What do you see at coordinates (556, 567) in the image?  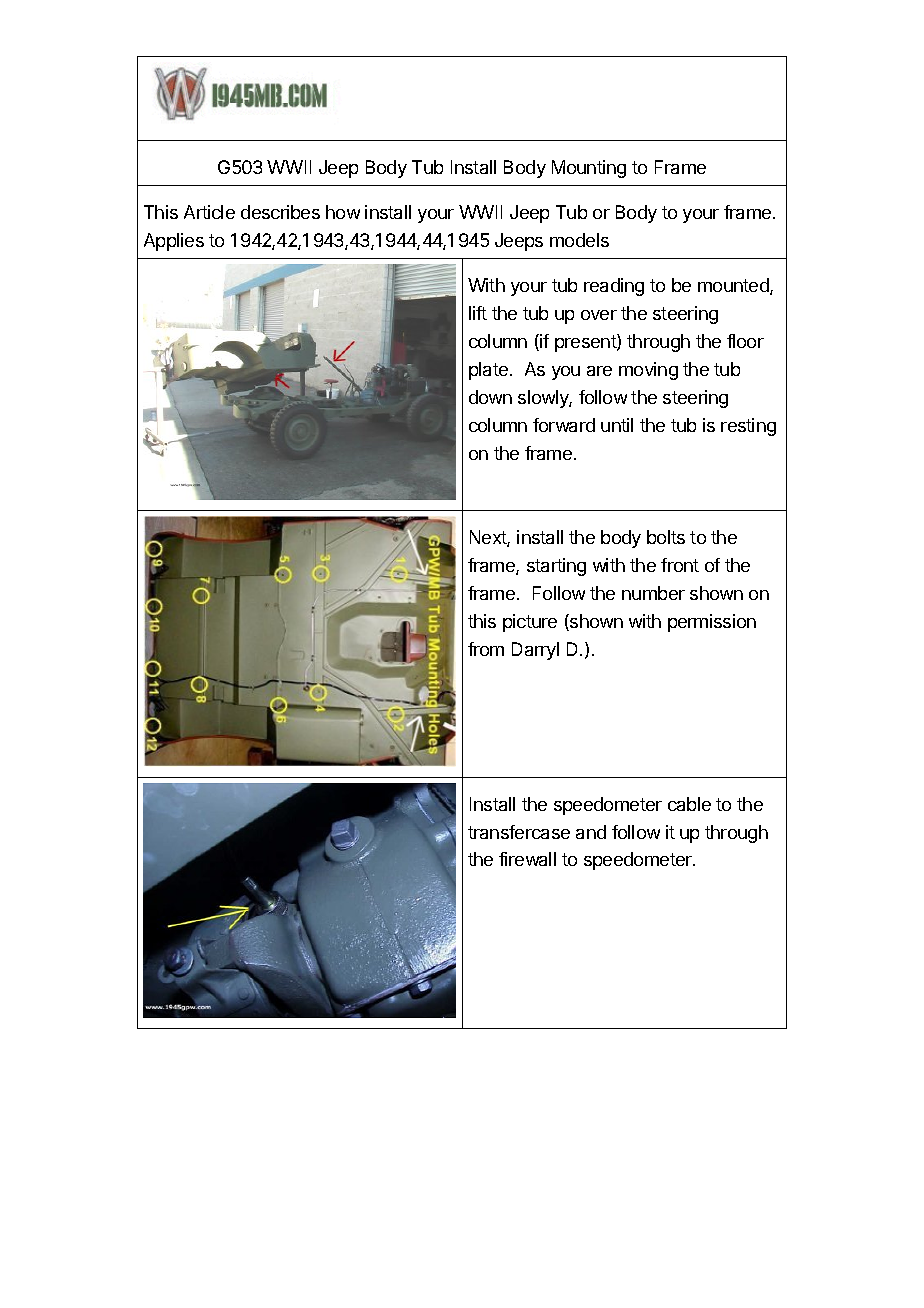 I see `starting` at bounding box center [556, 567].
